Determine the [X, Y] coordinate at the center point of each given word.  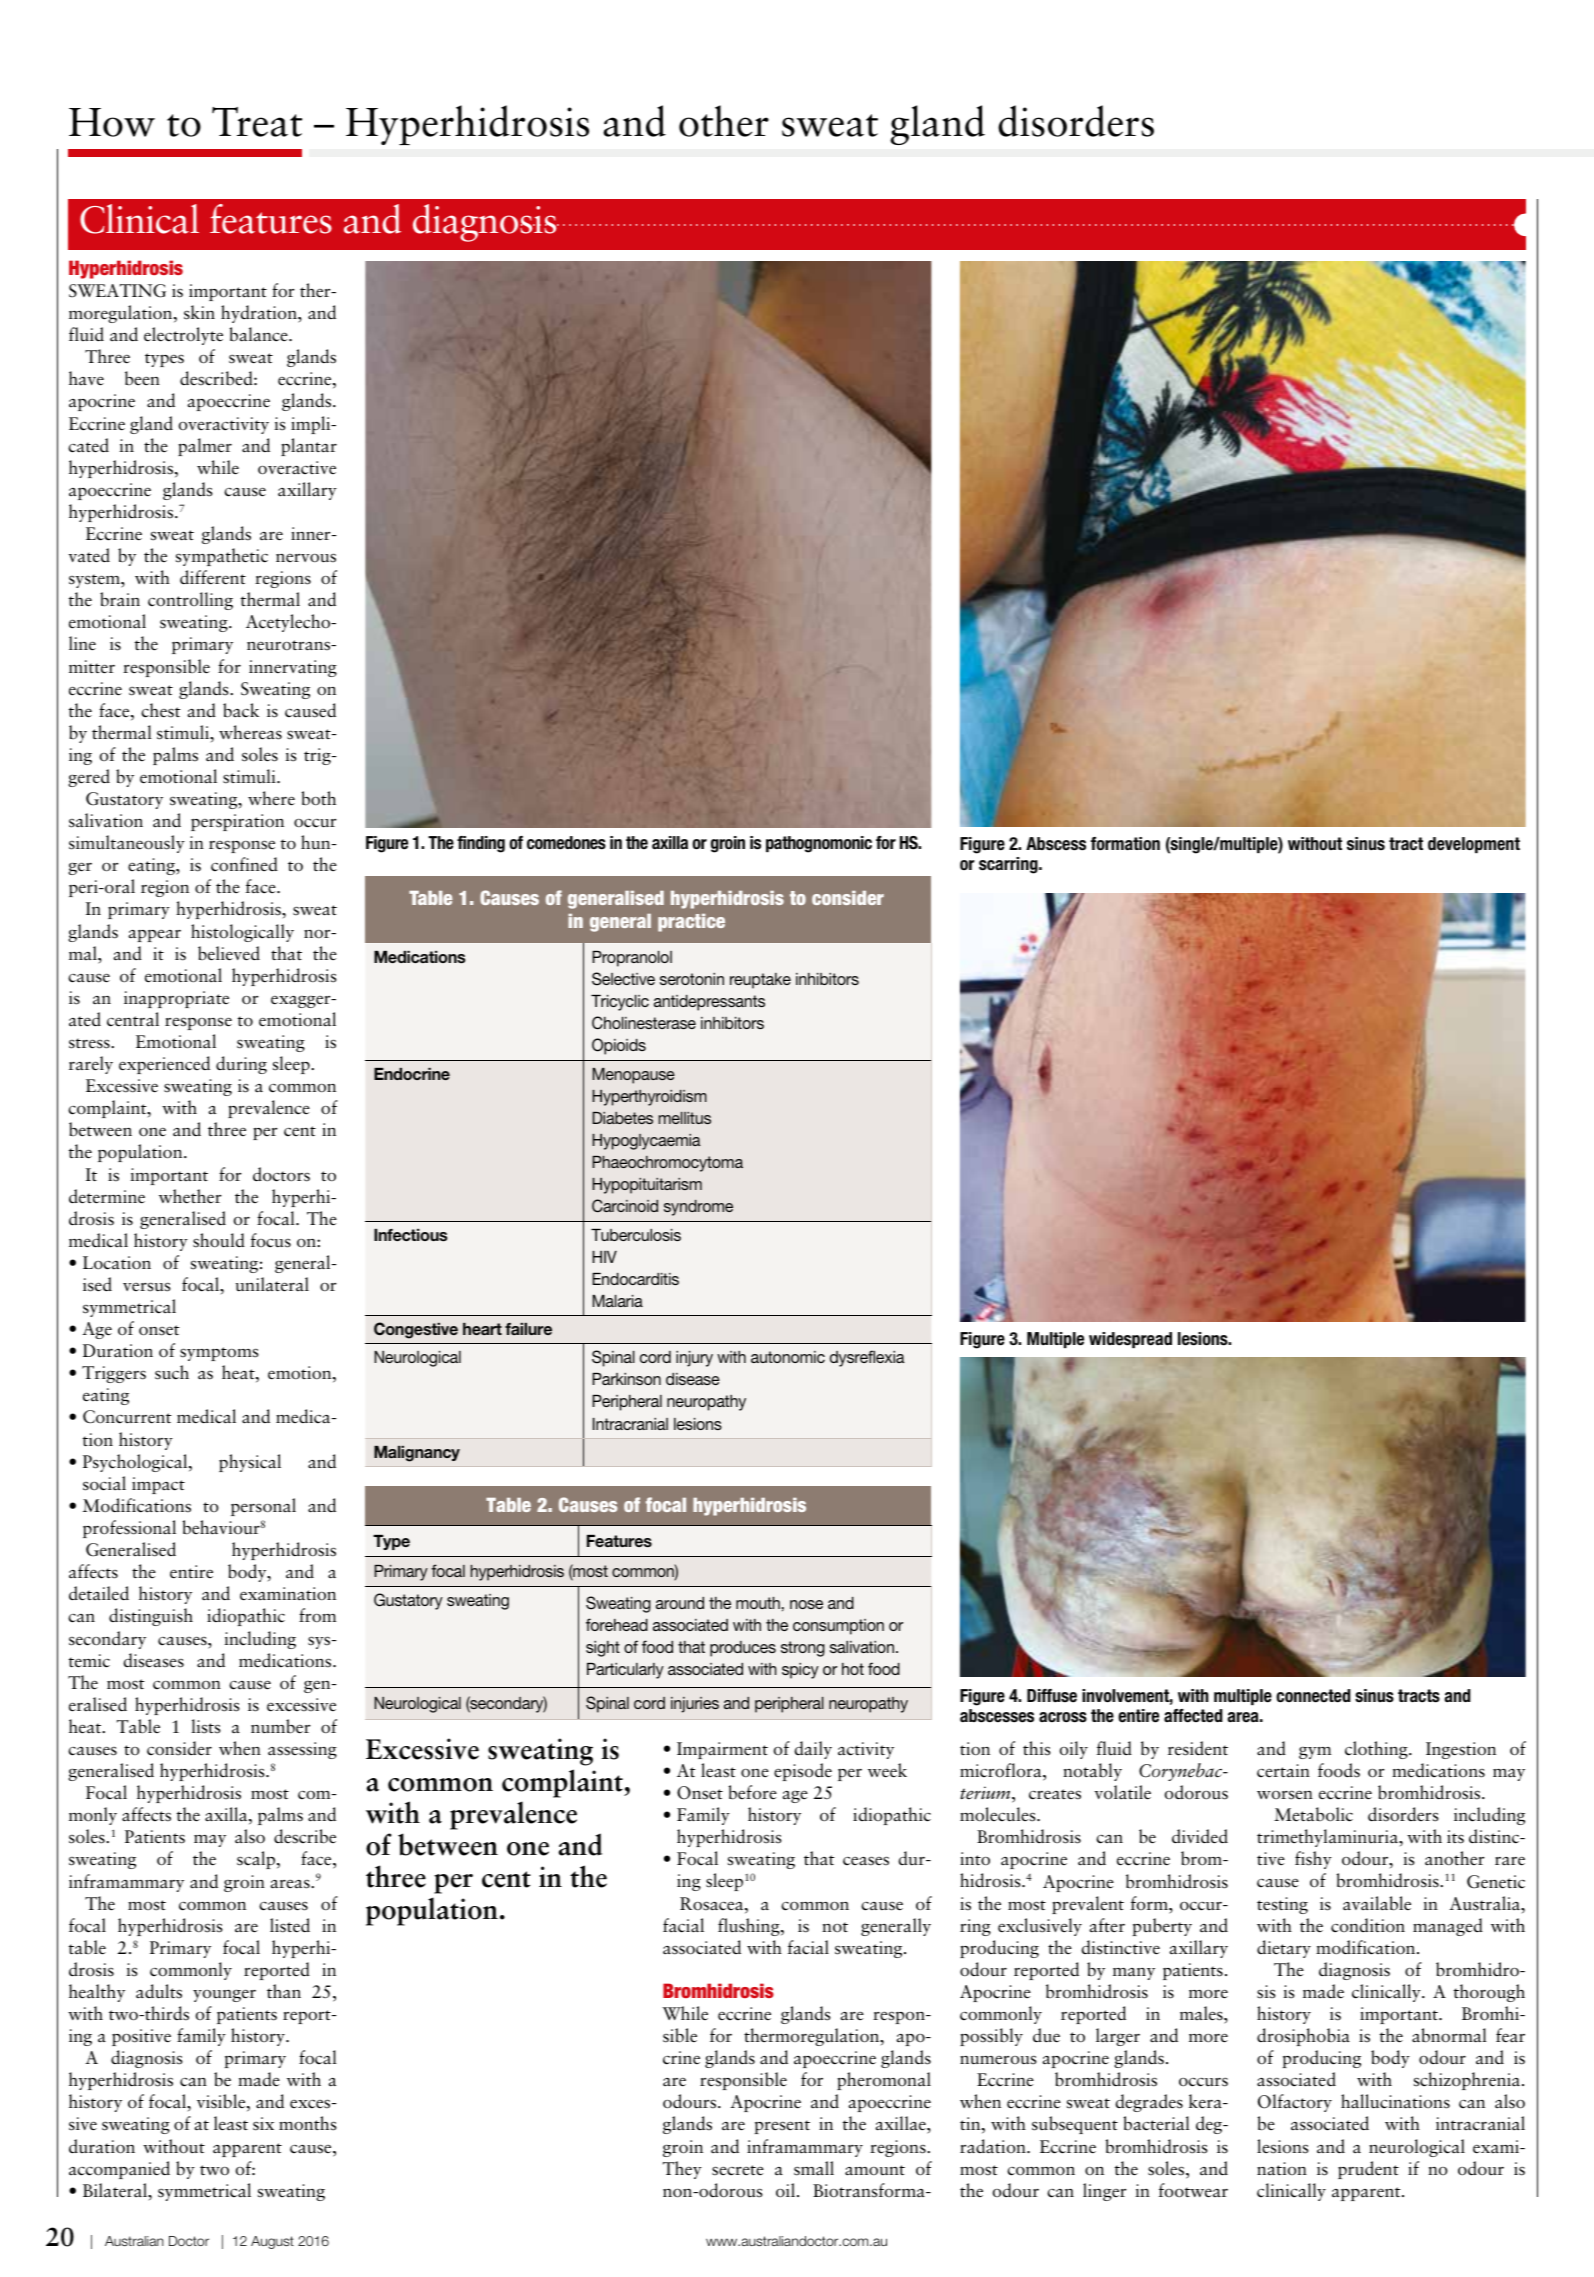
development [1474, 845]
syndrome [698, 1208]
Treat [257, 122]
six [263, 2124]
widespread [1130, 1340]
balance [259, 334]
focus [270, 1240]
